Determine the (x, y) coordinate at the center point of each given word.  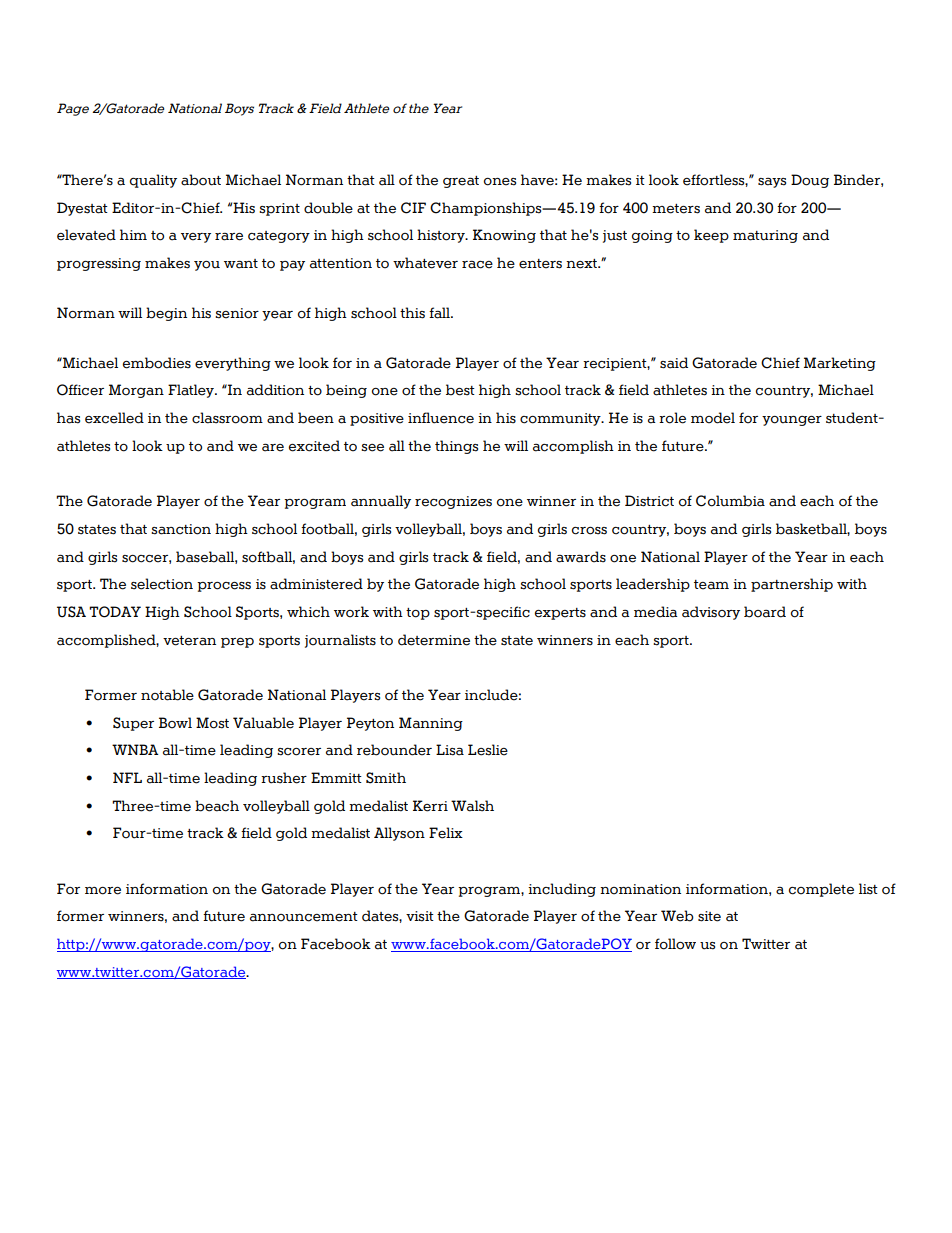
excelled (114, 418)
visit (420, 916)
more (103, 891)
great (461, 182)
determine (434, 640)
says (772, 183)
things (456, 447)
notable (167, 695)
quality (153, 181)
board (765, 612)
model (713, 418)
